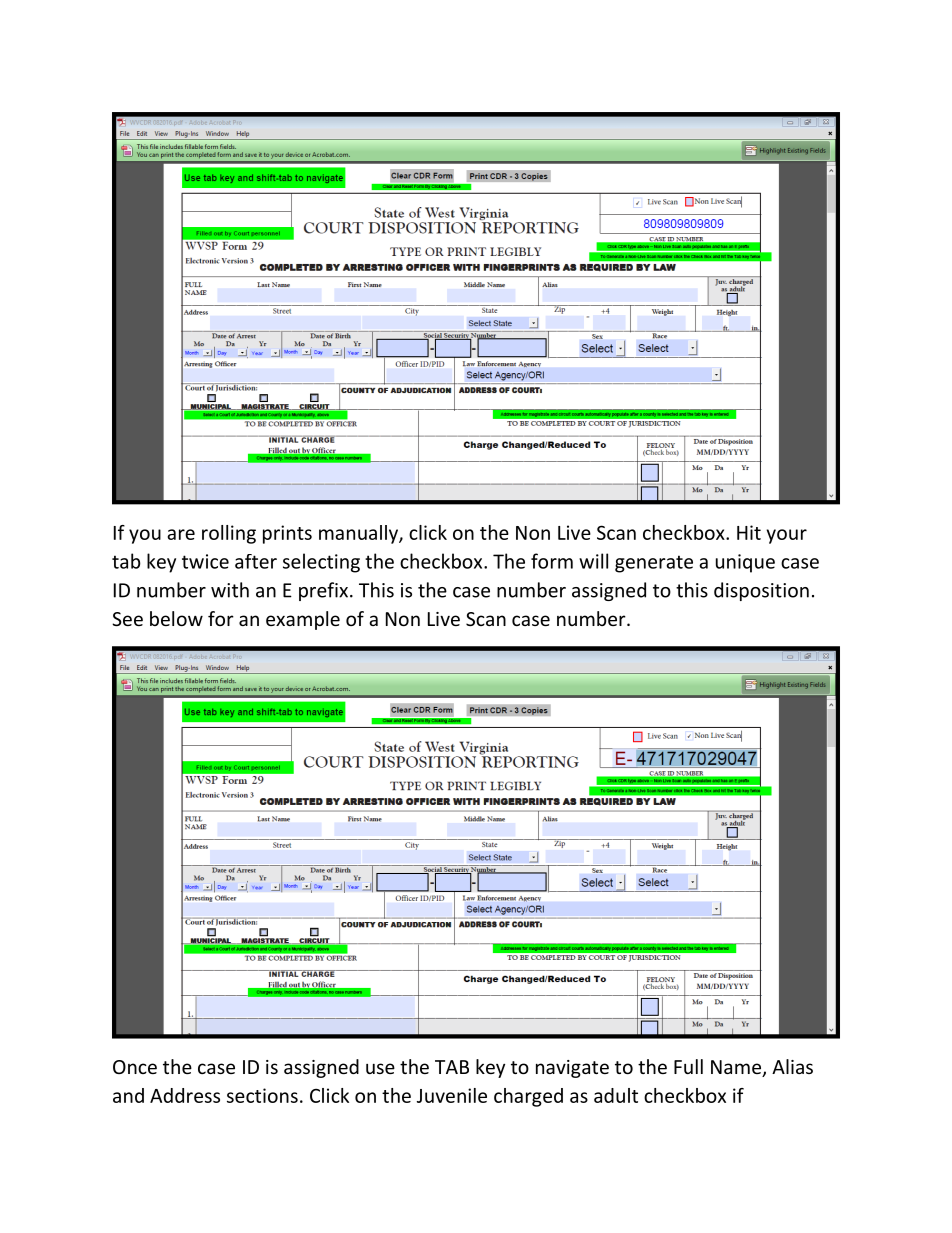 This image has width=952, height=1233. Describe the element at coordinates (205, 561) in the image. I see `twice` at that location.
